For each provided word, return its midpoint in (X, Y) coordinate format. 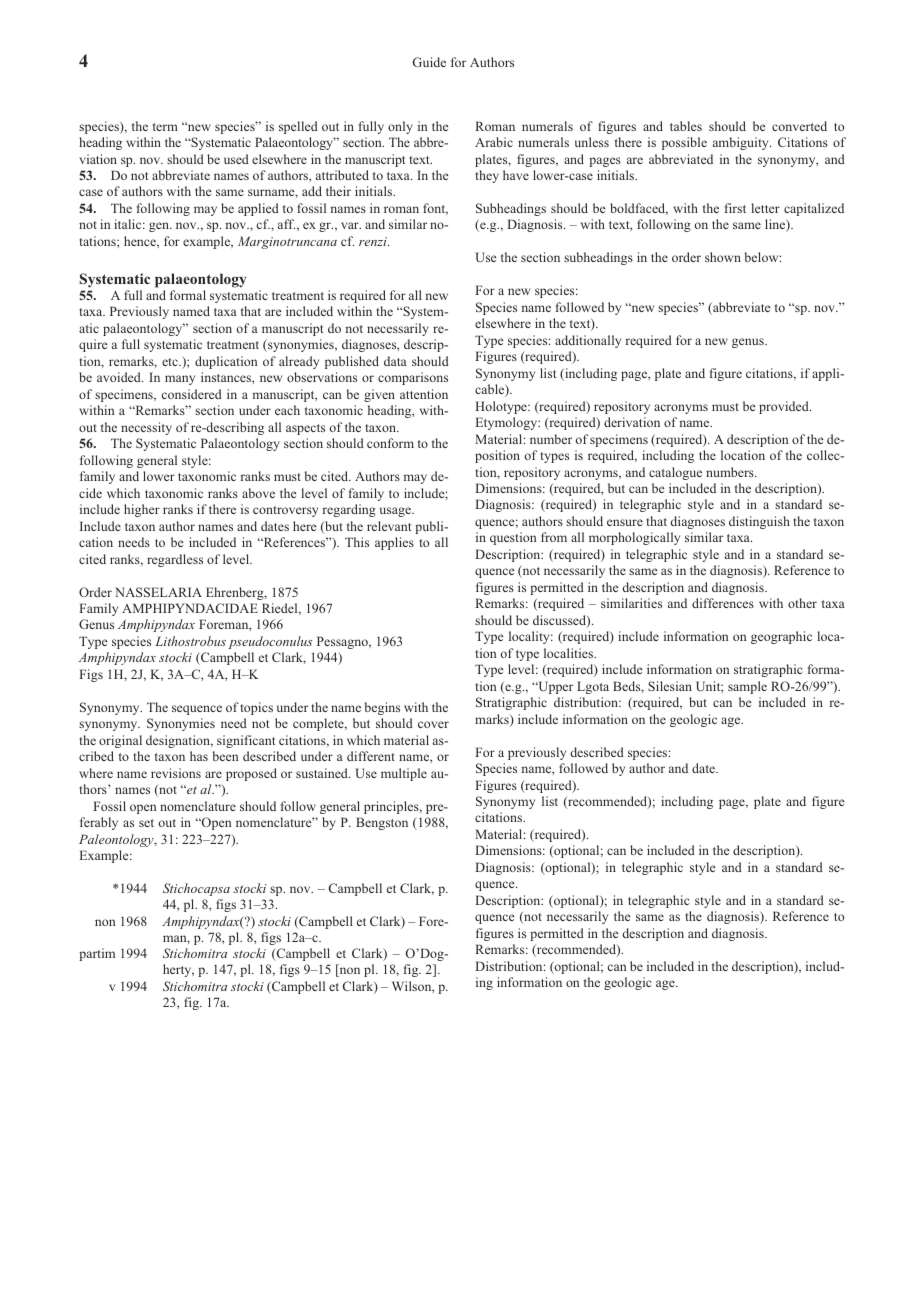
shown (723, 257)
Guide (429, 62)
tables (686, 126)
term (165, 127)
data (395, 361)
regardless (175, 560)
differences (723, 603)
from (554, 537)
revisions (176, 773)
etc (171, 362)
